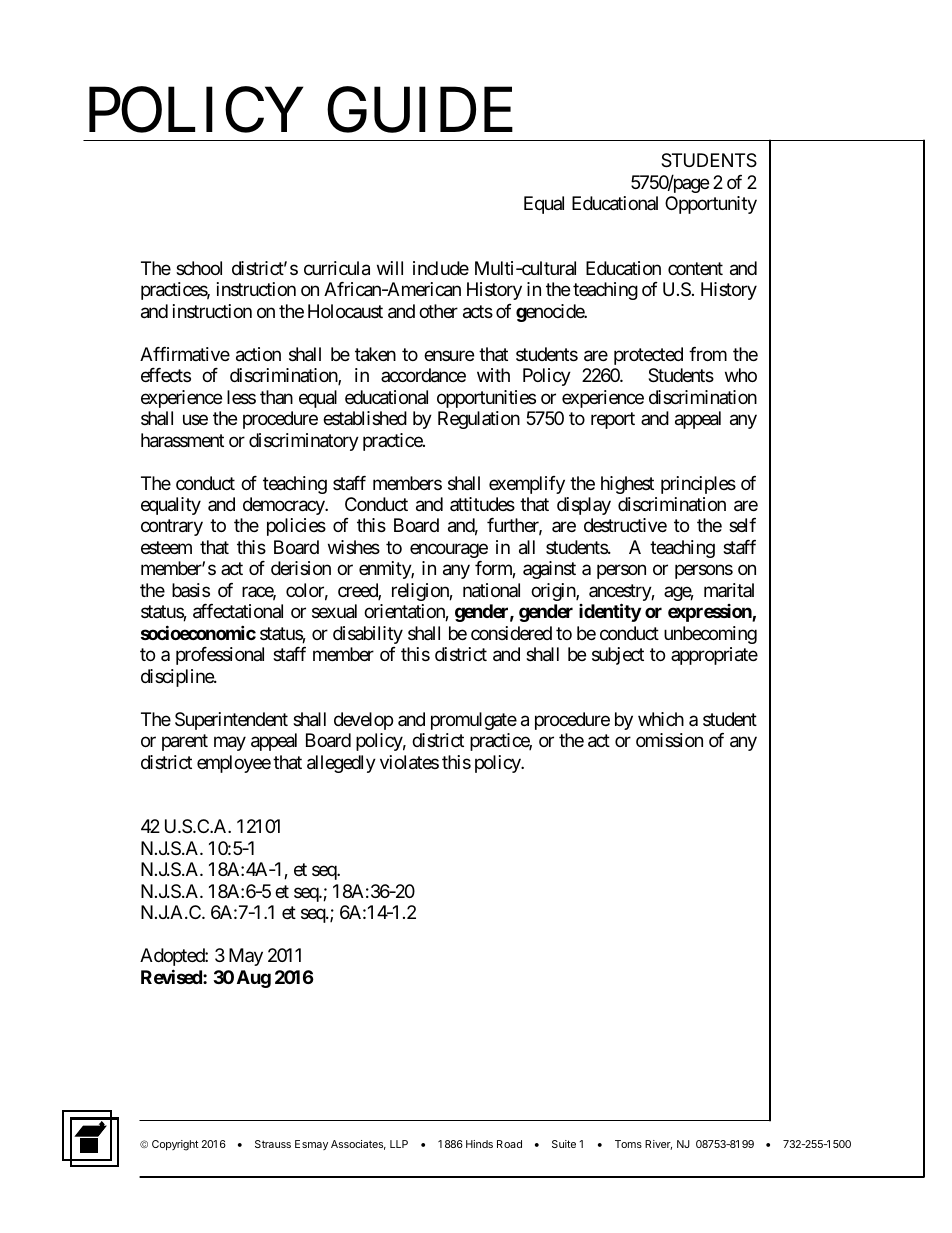 The image size is (952, 1233). What do you see at coordinates (341, 764) in the page?
I see `allegedly` at bounding box center [341, 764].
